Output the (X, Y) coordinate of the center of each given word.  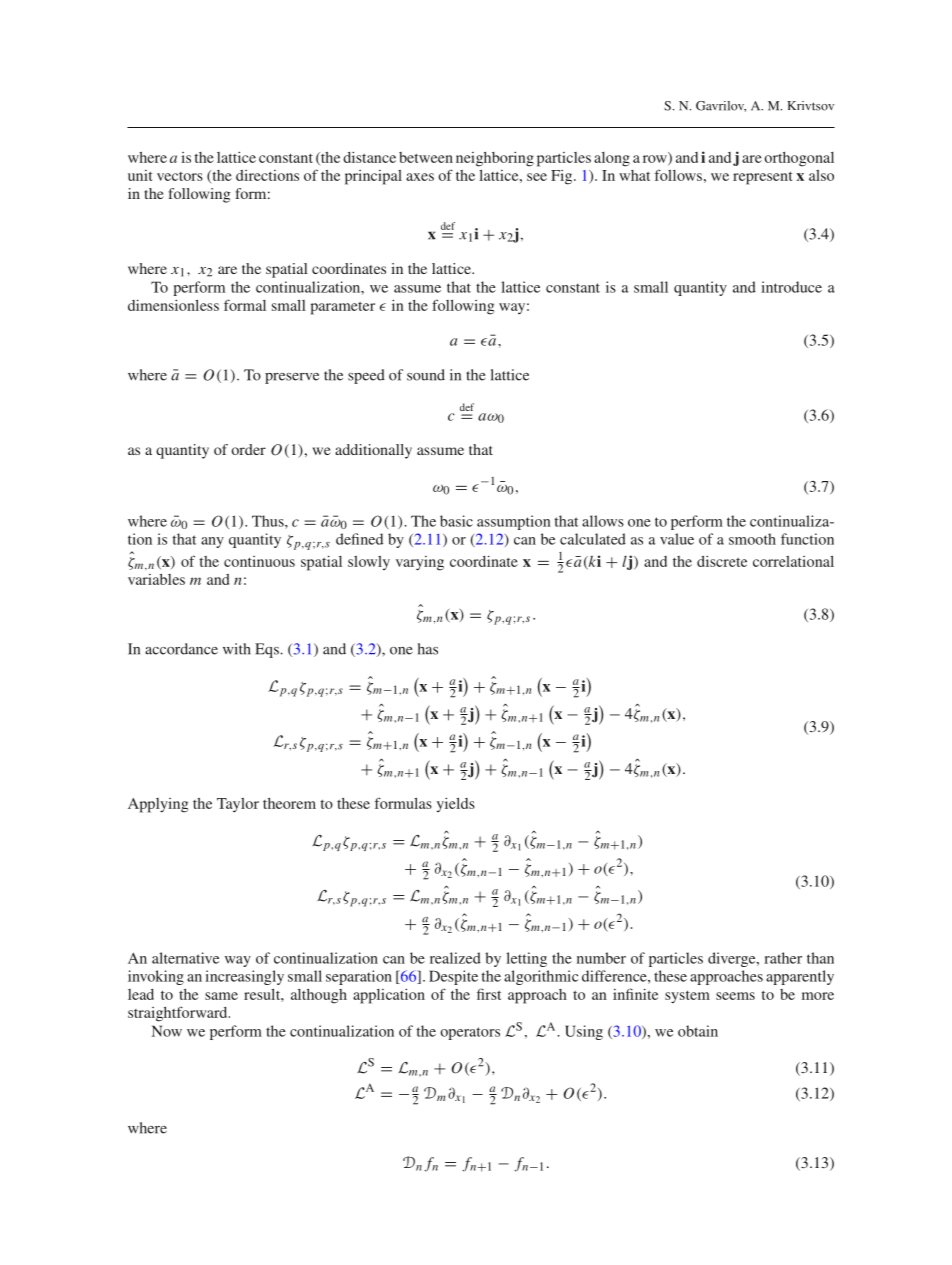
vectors (180, 176)
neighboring (495, 159)
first (489, 994)
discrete (722, 561)
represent (762, 178)
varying (420, 563)
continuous (259, 561)
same (221, 996)
